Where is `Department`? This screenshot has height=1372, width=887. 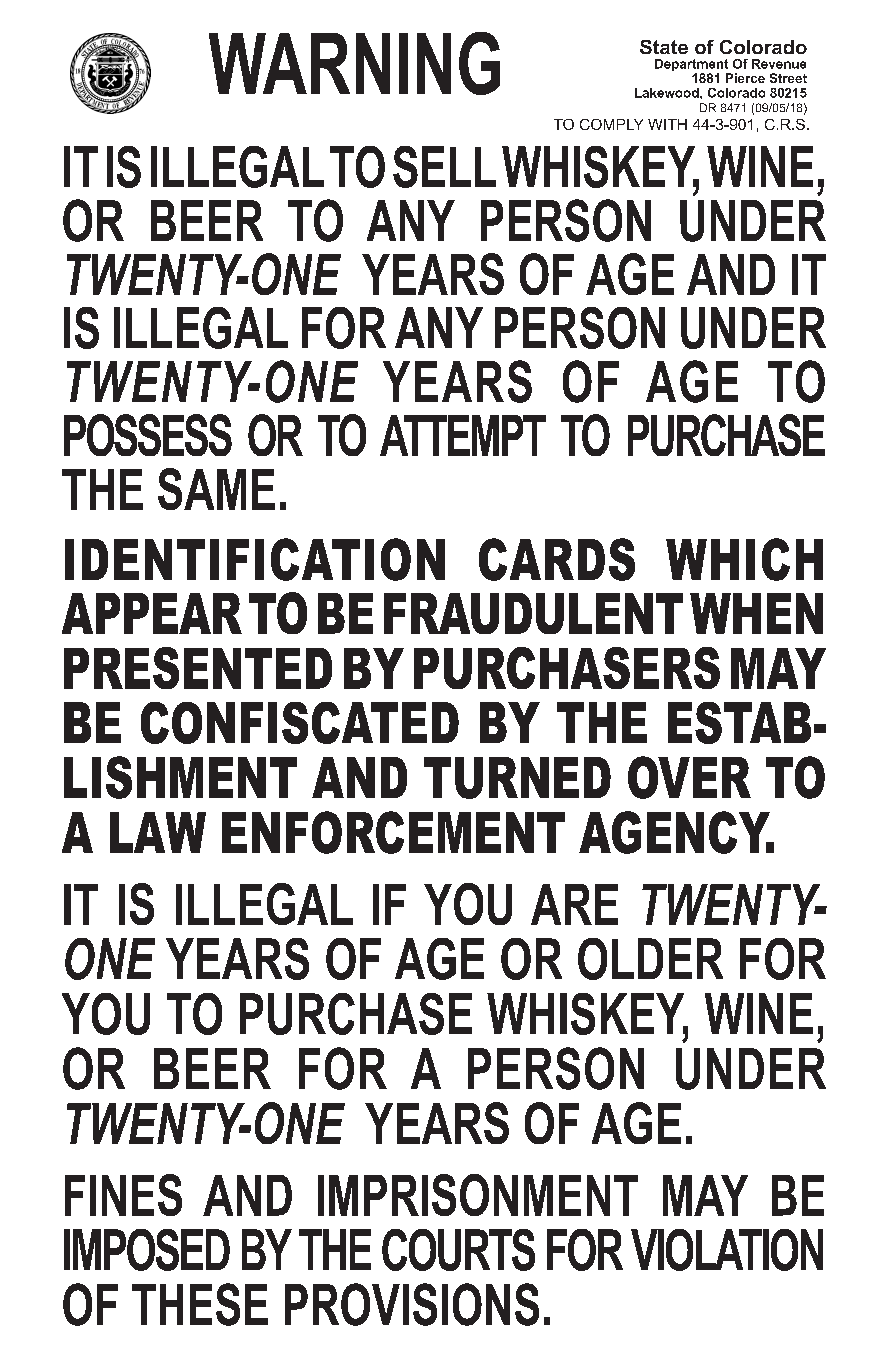
Department is located at coordinates (693, 66).
